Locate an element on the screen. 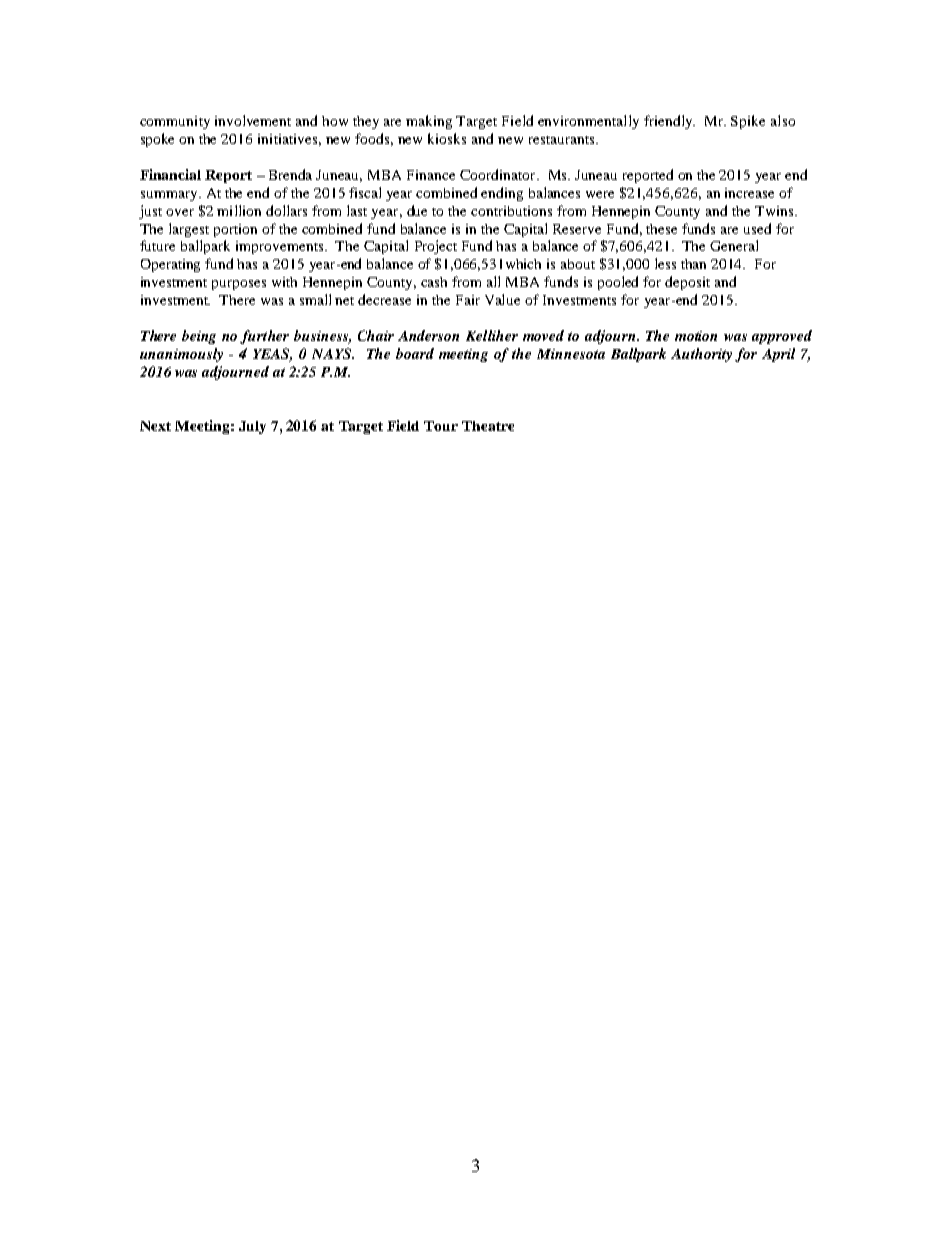 This screenshot has height=1233, width=952. involvement is located at coordinates (253, 120).
